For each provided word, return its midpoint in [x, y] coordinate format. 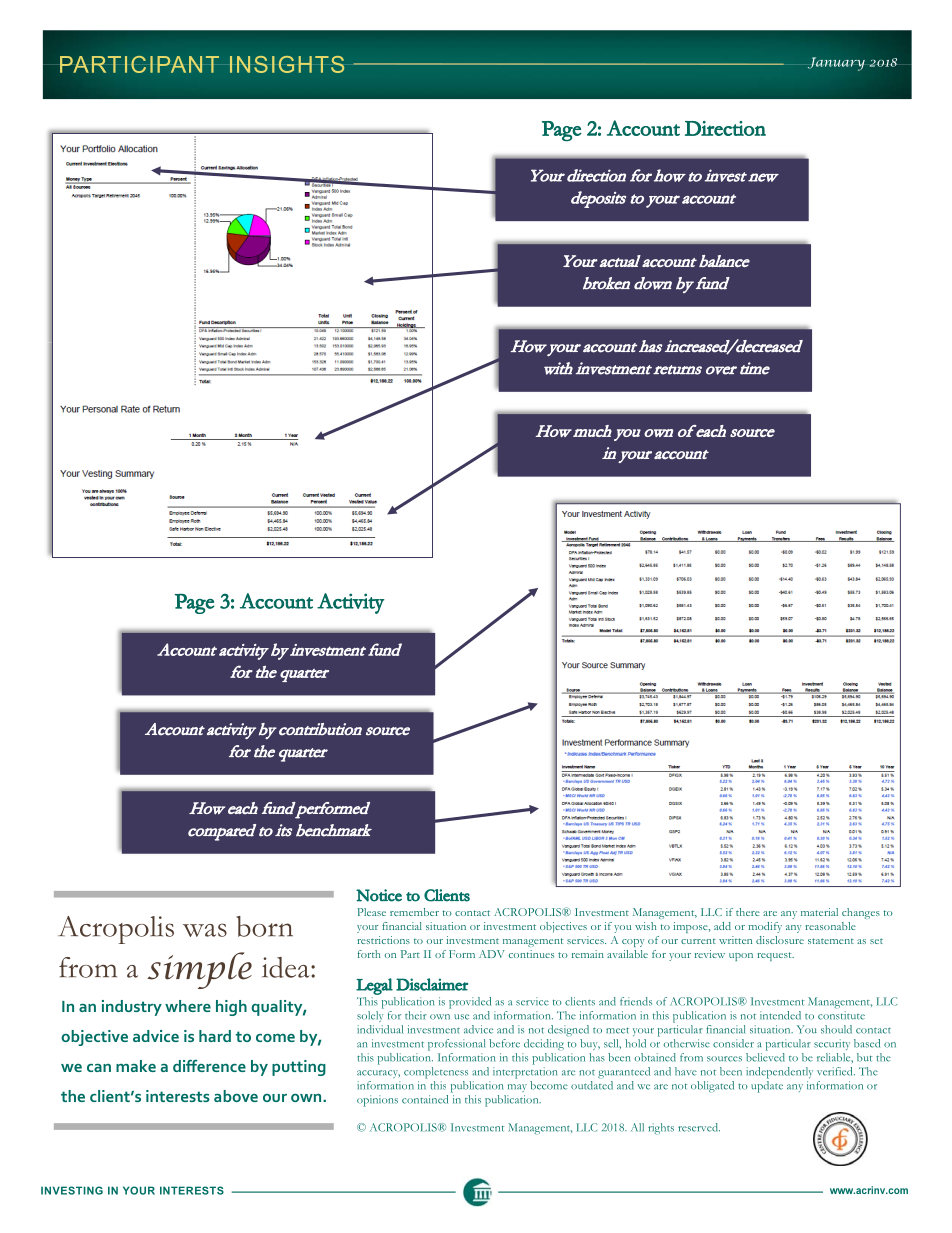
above [236, 1096]
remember [414, 912]
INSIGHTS [287, 64]
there [748, 912]
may [517, 1088]
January [836, 64]
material [819, 912]
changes [861, 913]
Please [371, 912]
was [205, 930]
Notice [379, 895]
